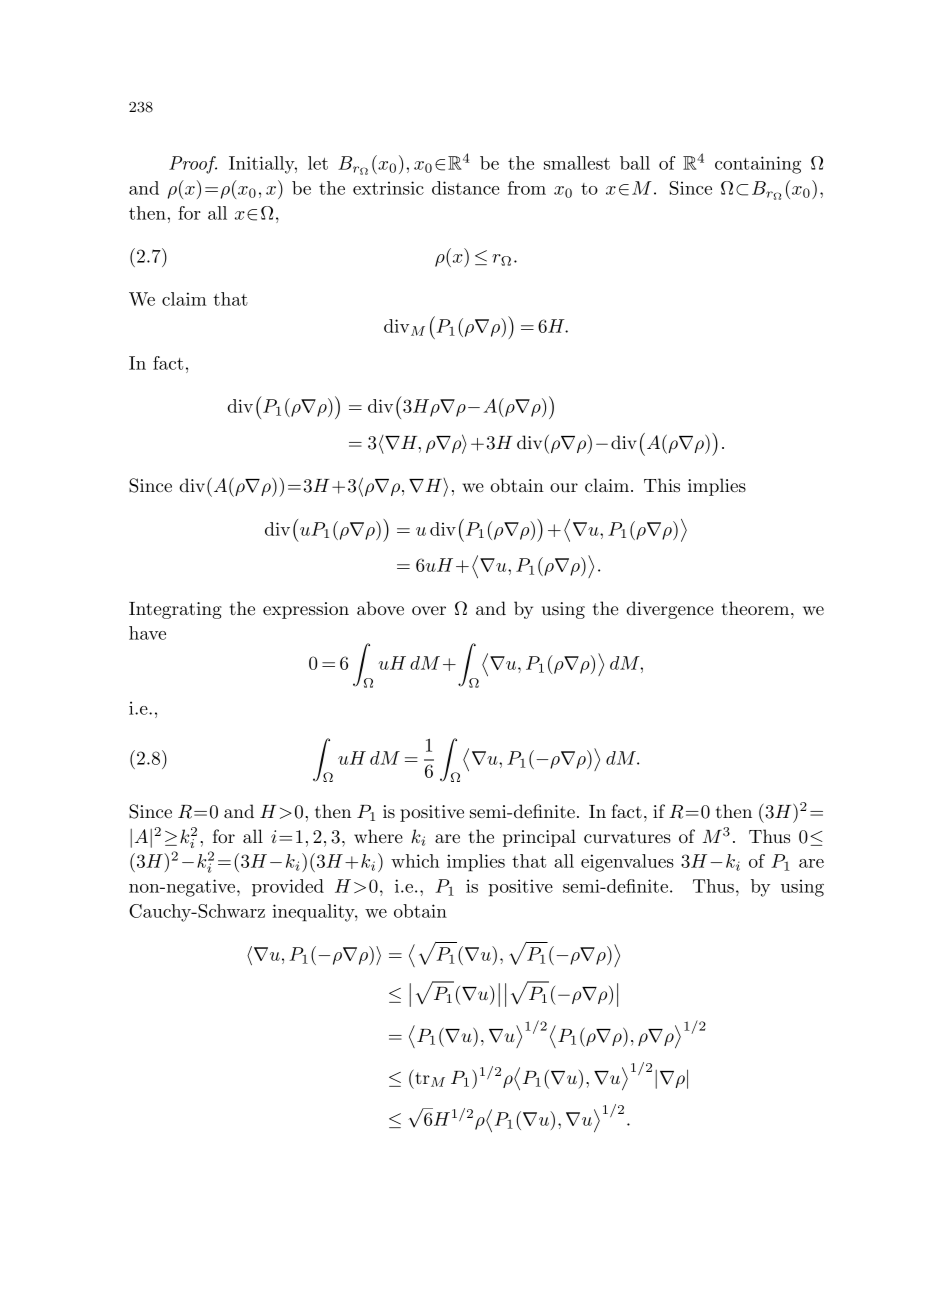 This screenshot has width=931, height=1315. I want to click on theorem, so click(757, 608).
